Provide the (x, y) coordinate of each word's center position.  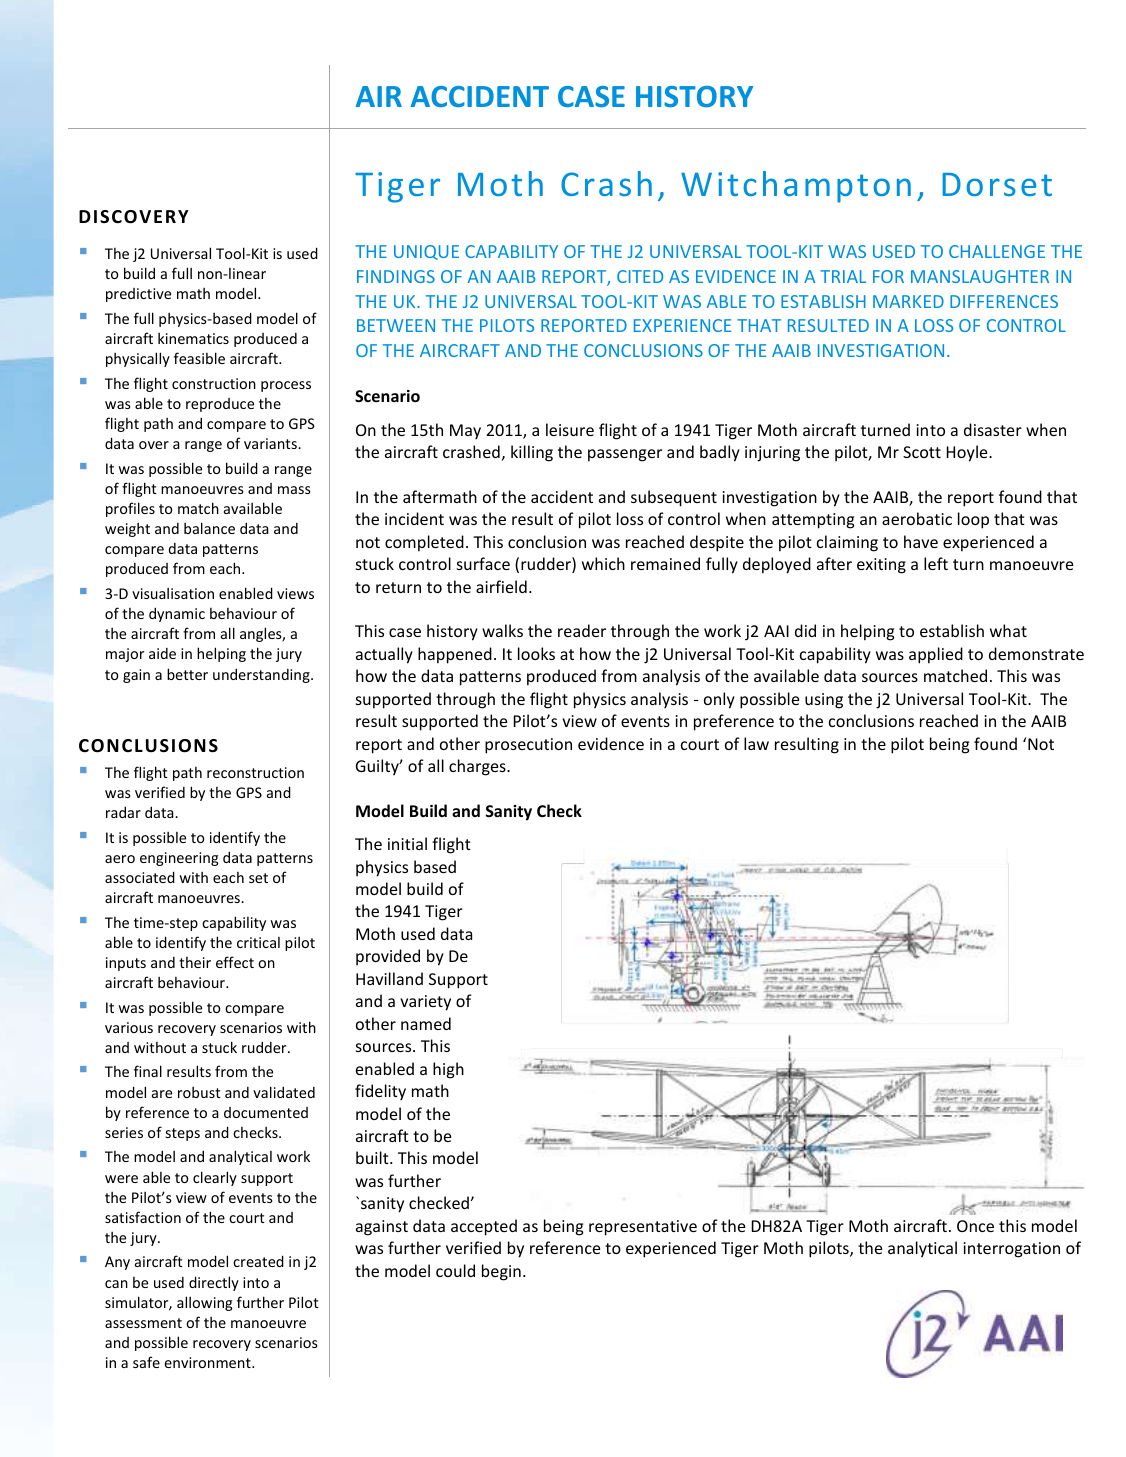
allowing (204, 1303)
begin (501, 1272)
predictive (138, 295)
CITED (640, 276)
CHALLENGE (997, 251)
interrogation (1012, 1250)
